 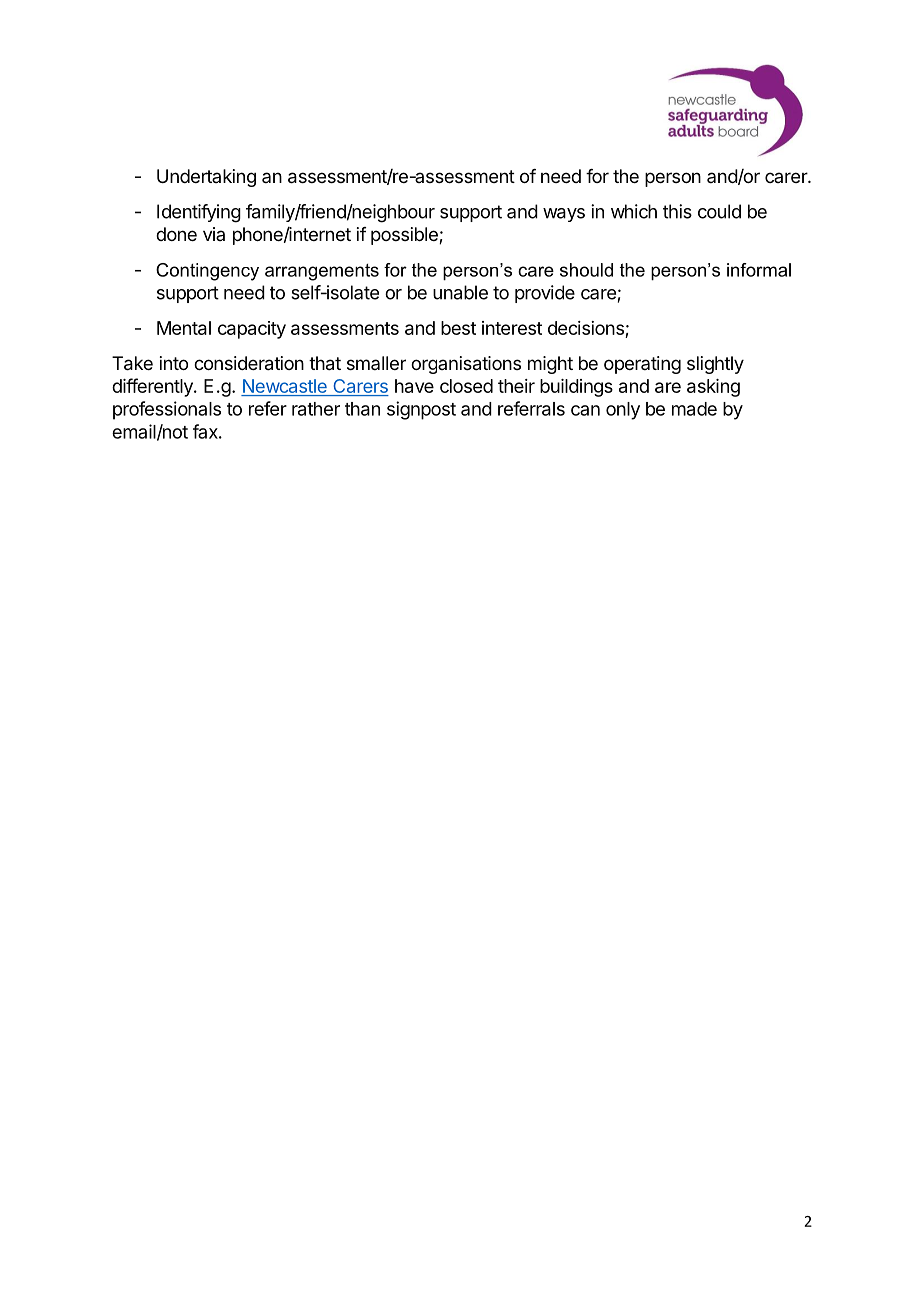 What do you see at coordinates (719, 211) in the screenshot?
I see `could` at bounding box center [719, 211].
